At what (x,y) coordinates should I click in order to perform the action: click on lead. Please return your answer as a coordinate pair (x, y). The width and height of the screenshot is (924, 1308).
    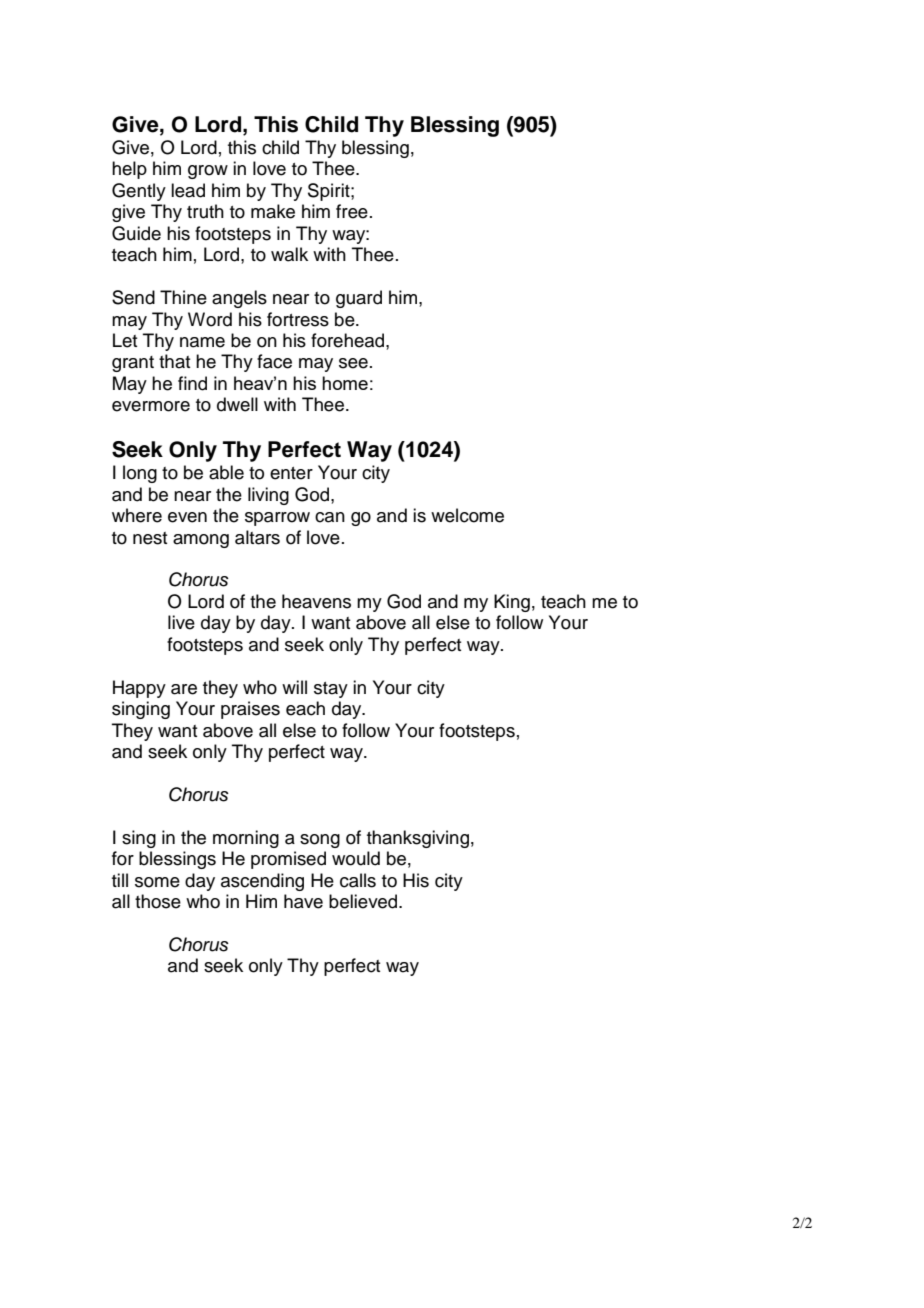
    Looking at the image, I should click on (188, 190).
